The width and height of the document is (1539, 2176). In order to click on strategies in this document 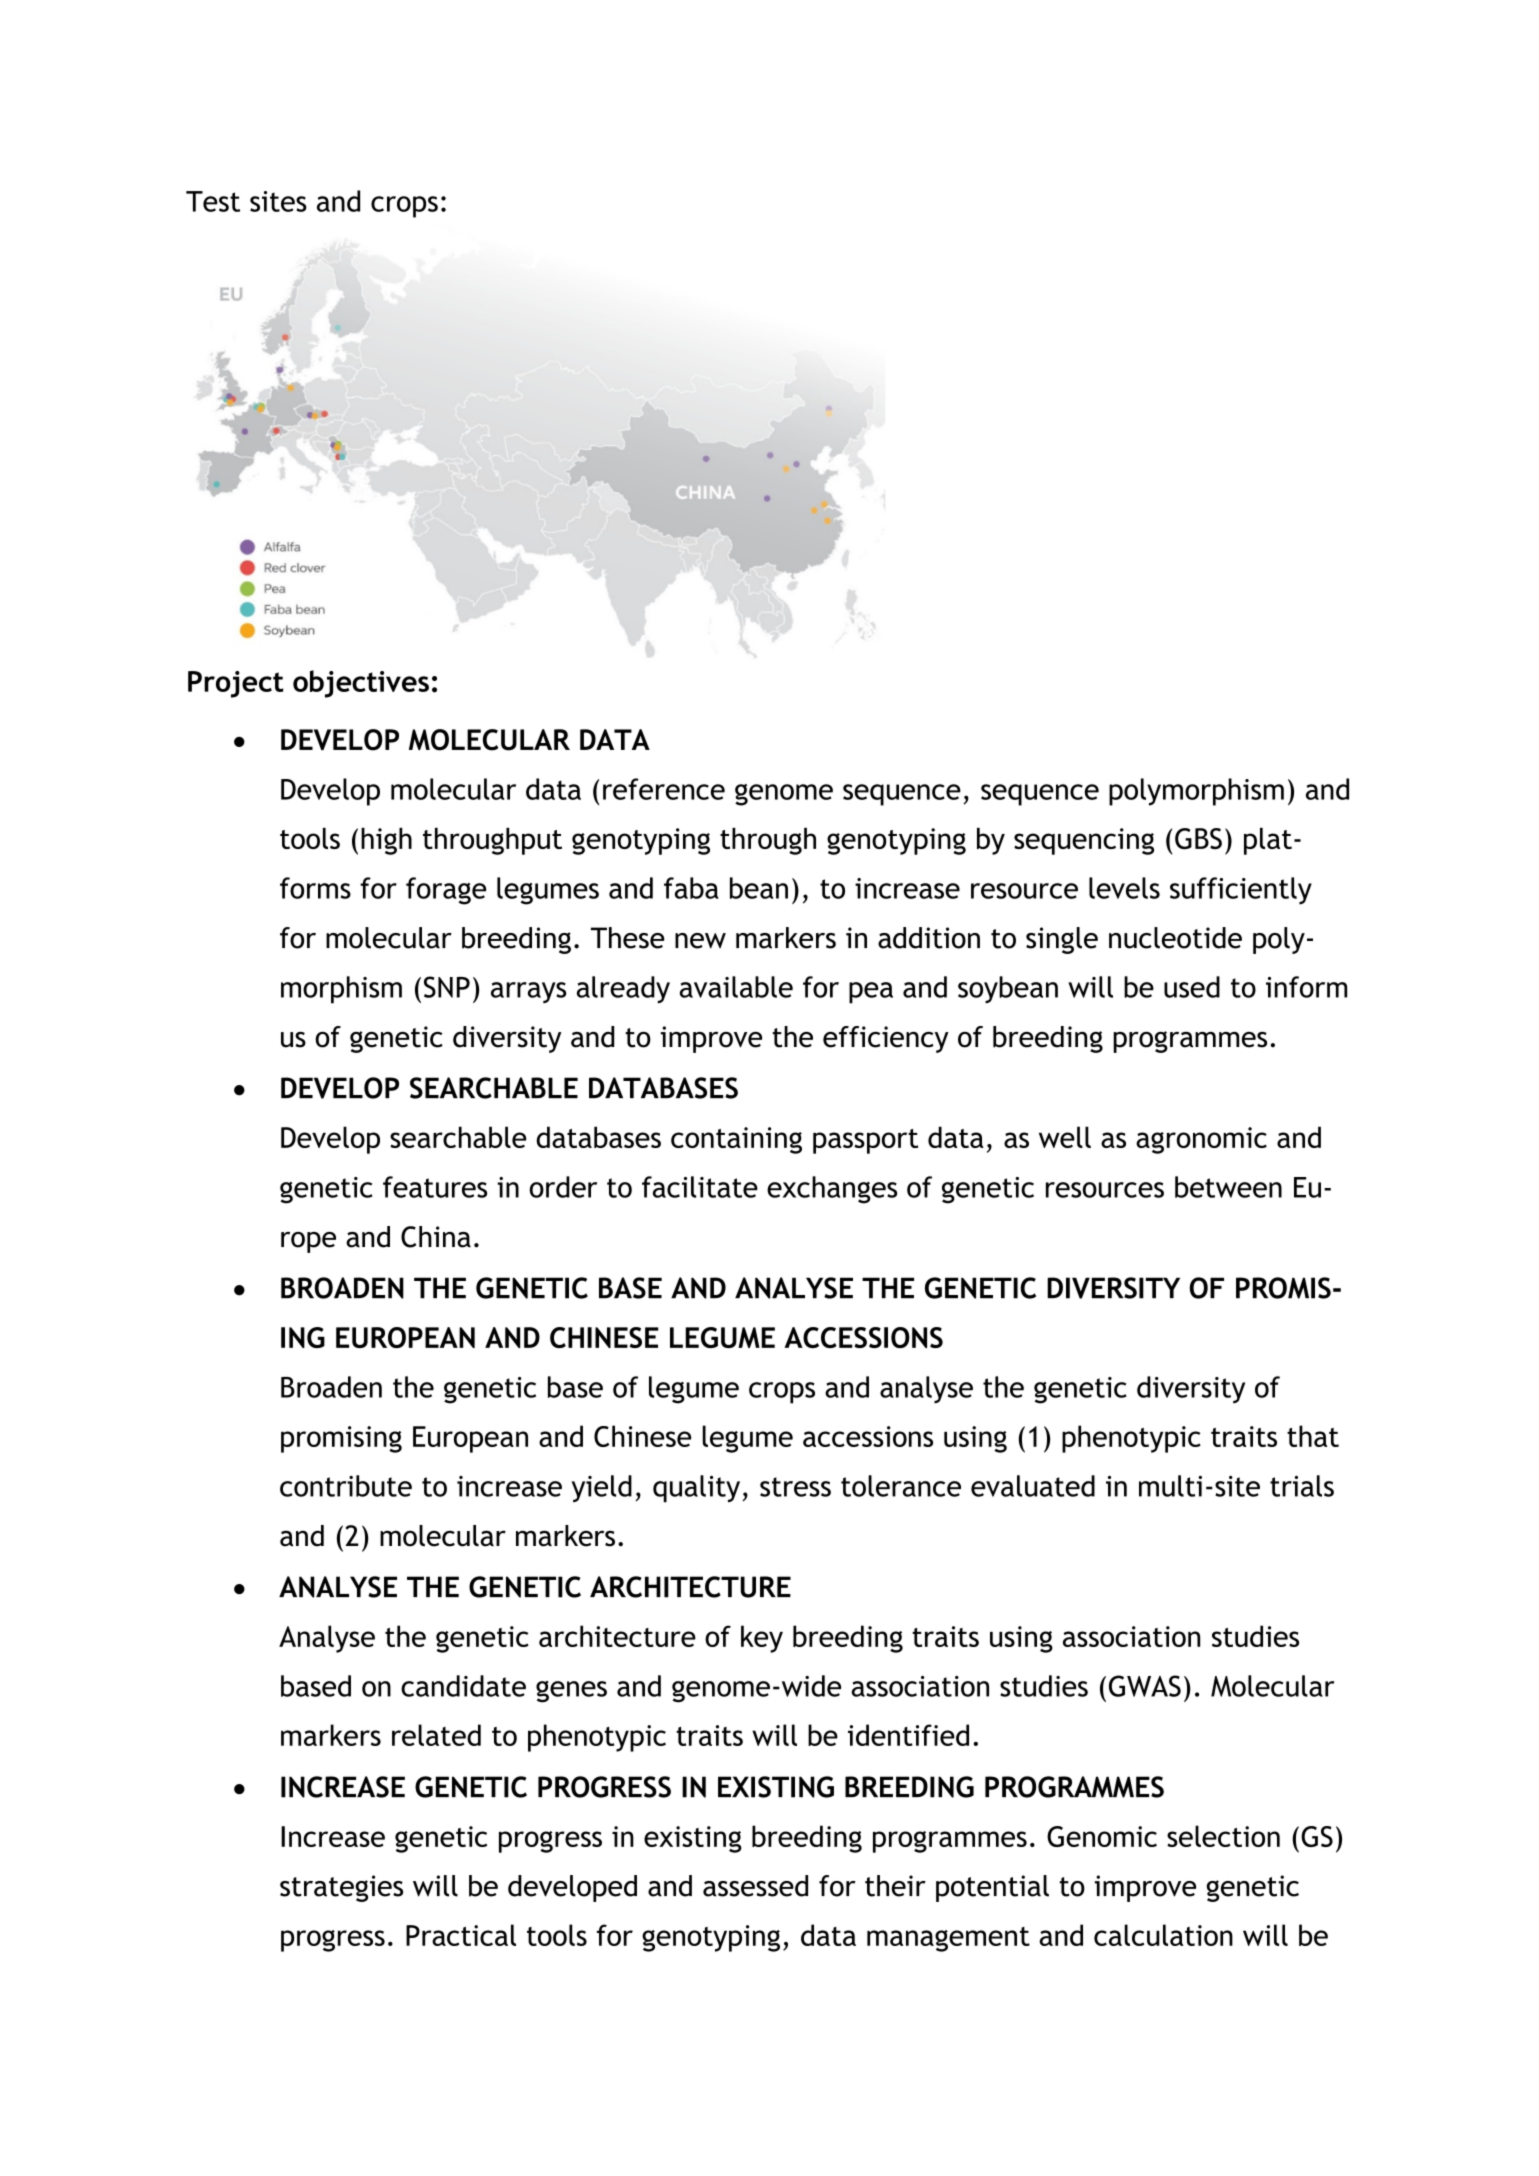, I will do `click(341, 1888)`.
